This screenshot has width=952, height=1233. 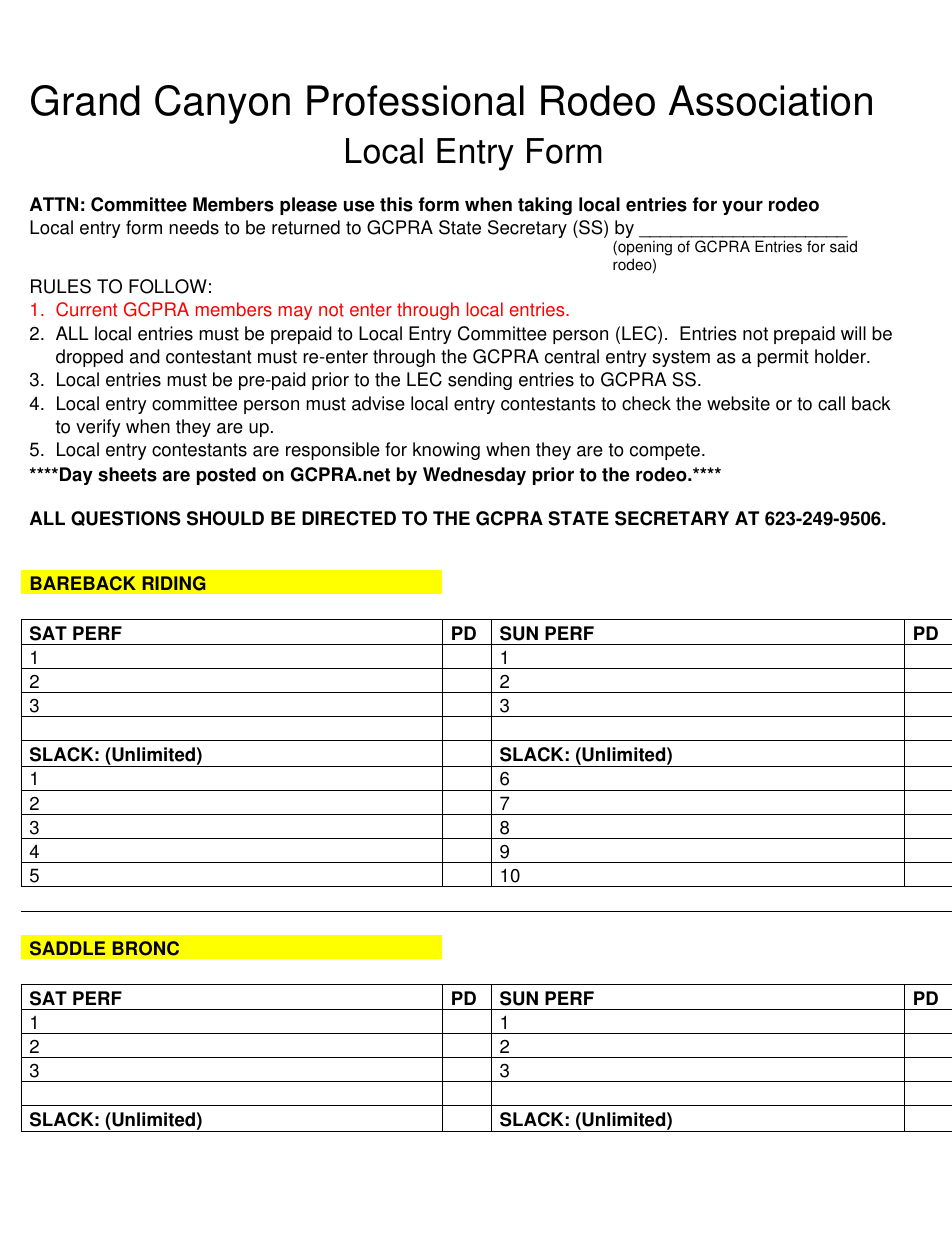 What do you see at coordinates (225, 518) in the screenshot?
I see `SHOULD` at bounding box center [225, 518].
